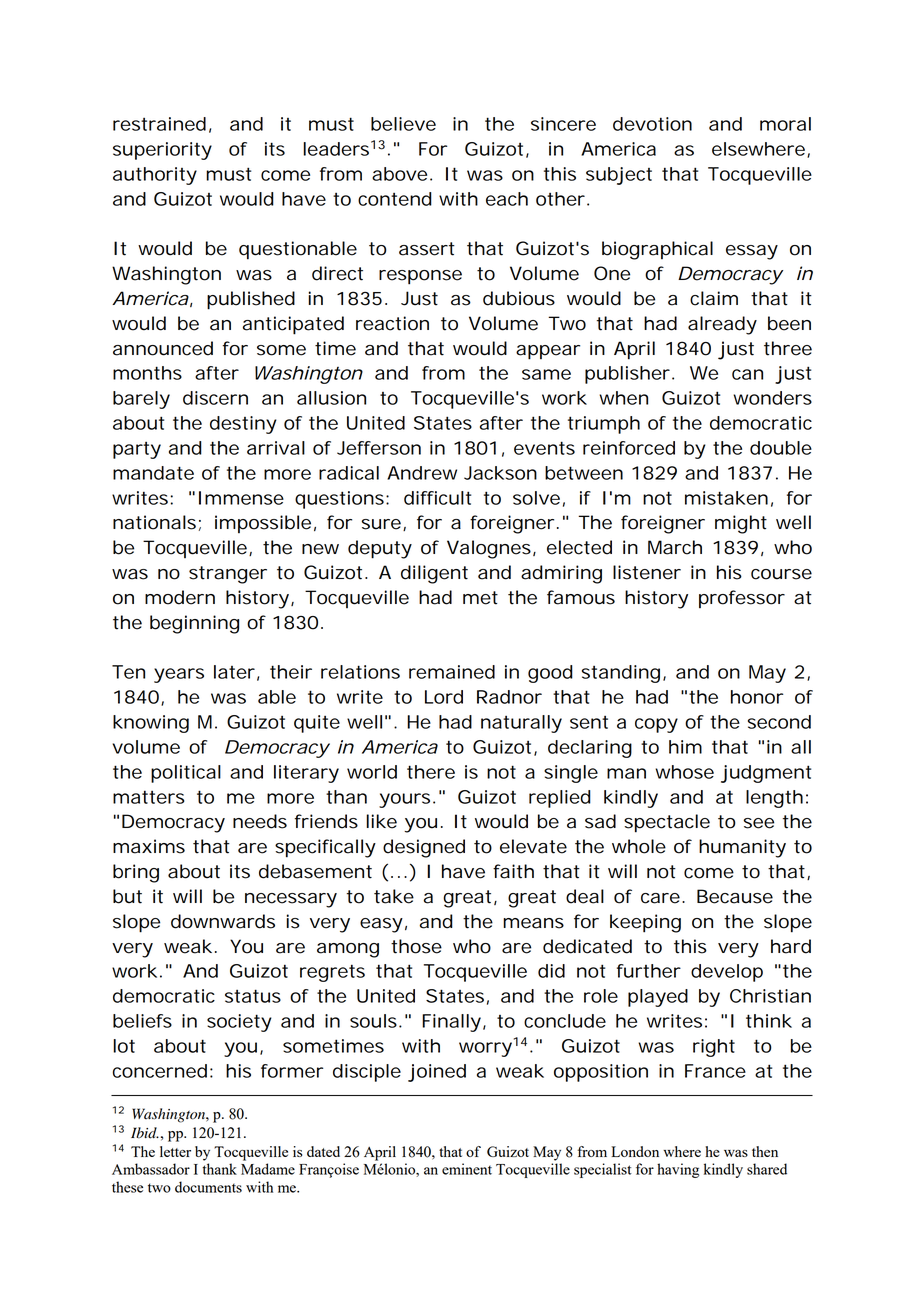  What do you see at coordinates (652, 124) in the document?
I see `devotion` at bounding box center [652, 124].
